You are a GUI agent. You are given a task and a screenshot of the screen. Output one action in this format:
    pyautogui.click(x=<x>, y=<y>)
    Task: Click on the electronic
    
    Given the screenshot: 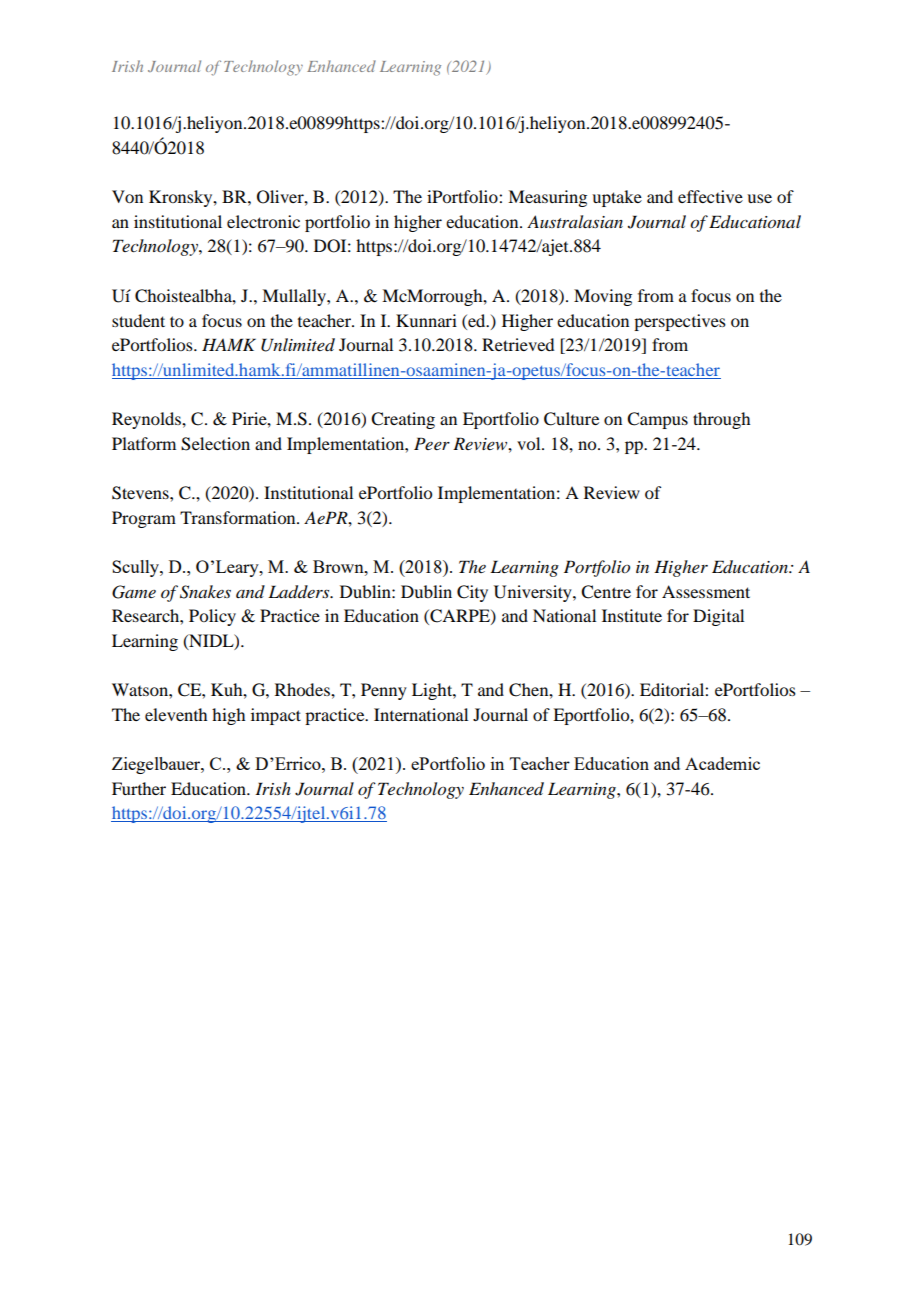 What is the action you would take?
    pyautogui.click(x=263, y=221)
